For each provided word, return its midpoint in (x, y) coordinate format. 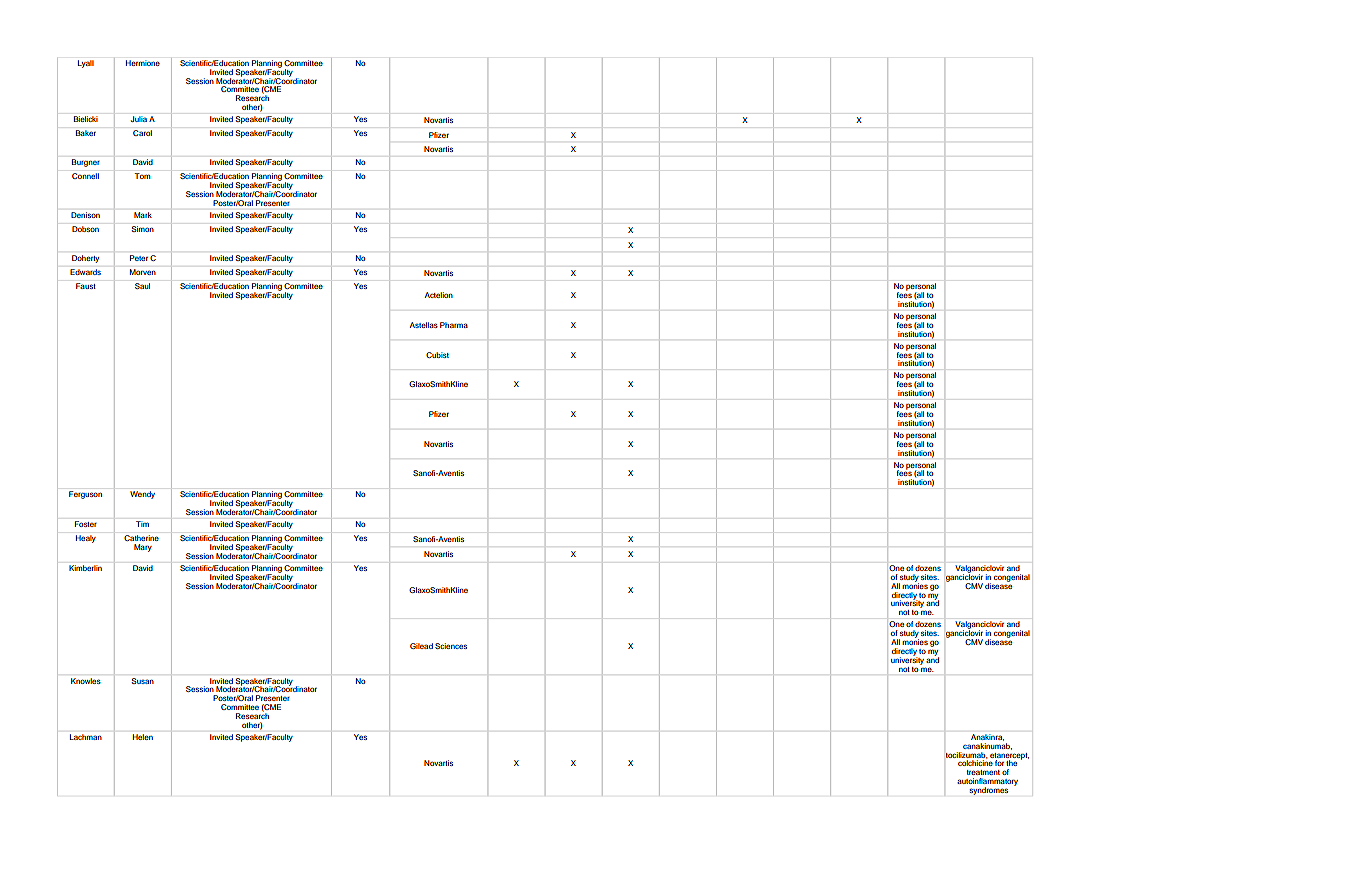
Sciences (451, 646)
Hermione (143, 63)
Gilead (421, 646)
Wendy (142, 495)
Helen (143, 737)
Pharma (454, 325)
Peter (139, 258)
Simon (142, 229)
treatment (983, 772)
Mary (143, 548)
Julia (139, 119)
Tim (142, 524)
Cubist (437, 355)
